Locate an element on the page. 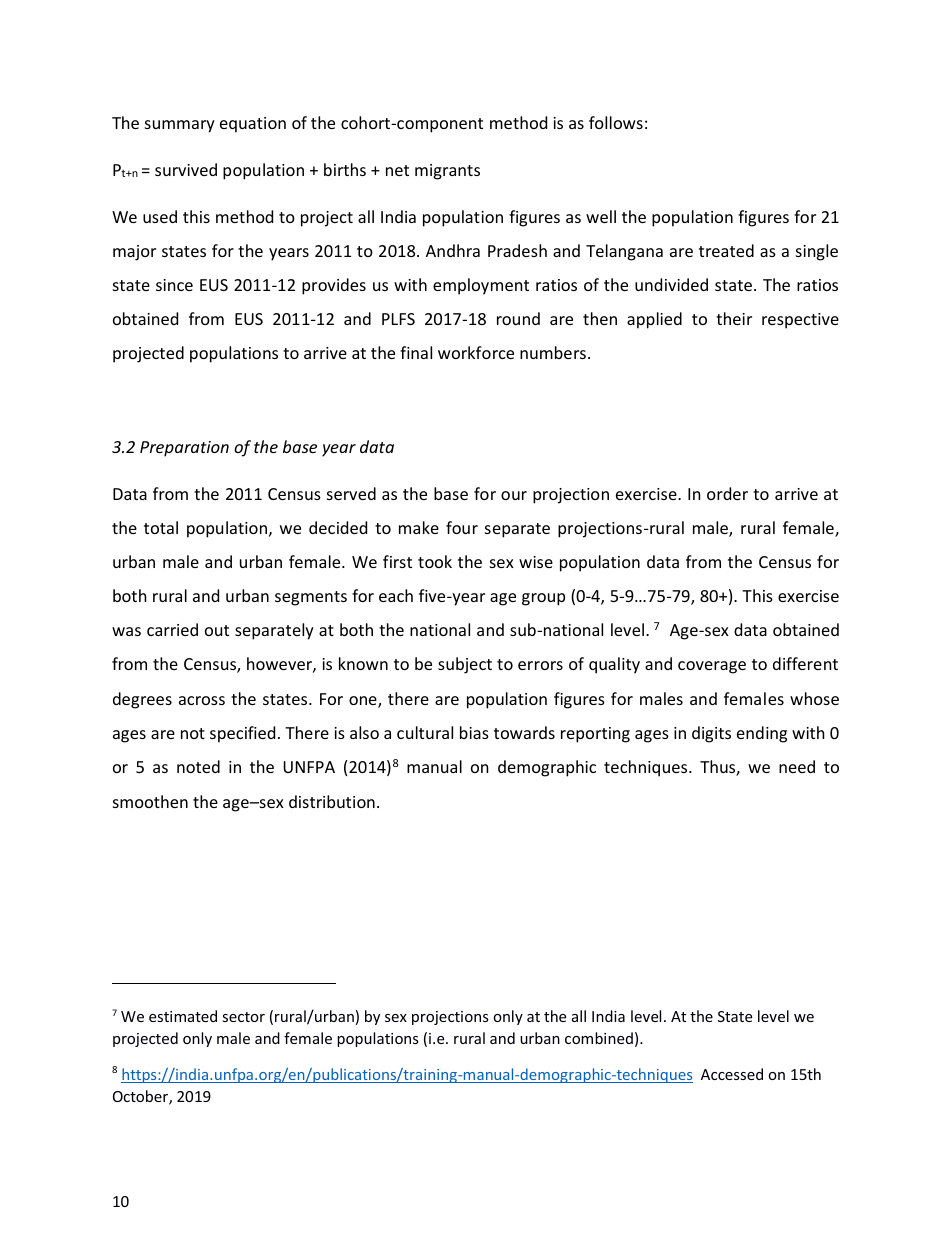 The image size is (952, 1233). follows is located at coordinates (616, 122).
